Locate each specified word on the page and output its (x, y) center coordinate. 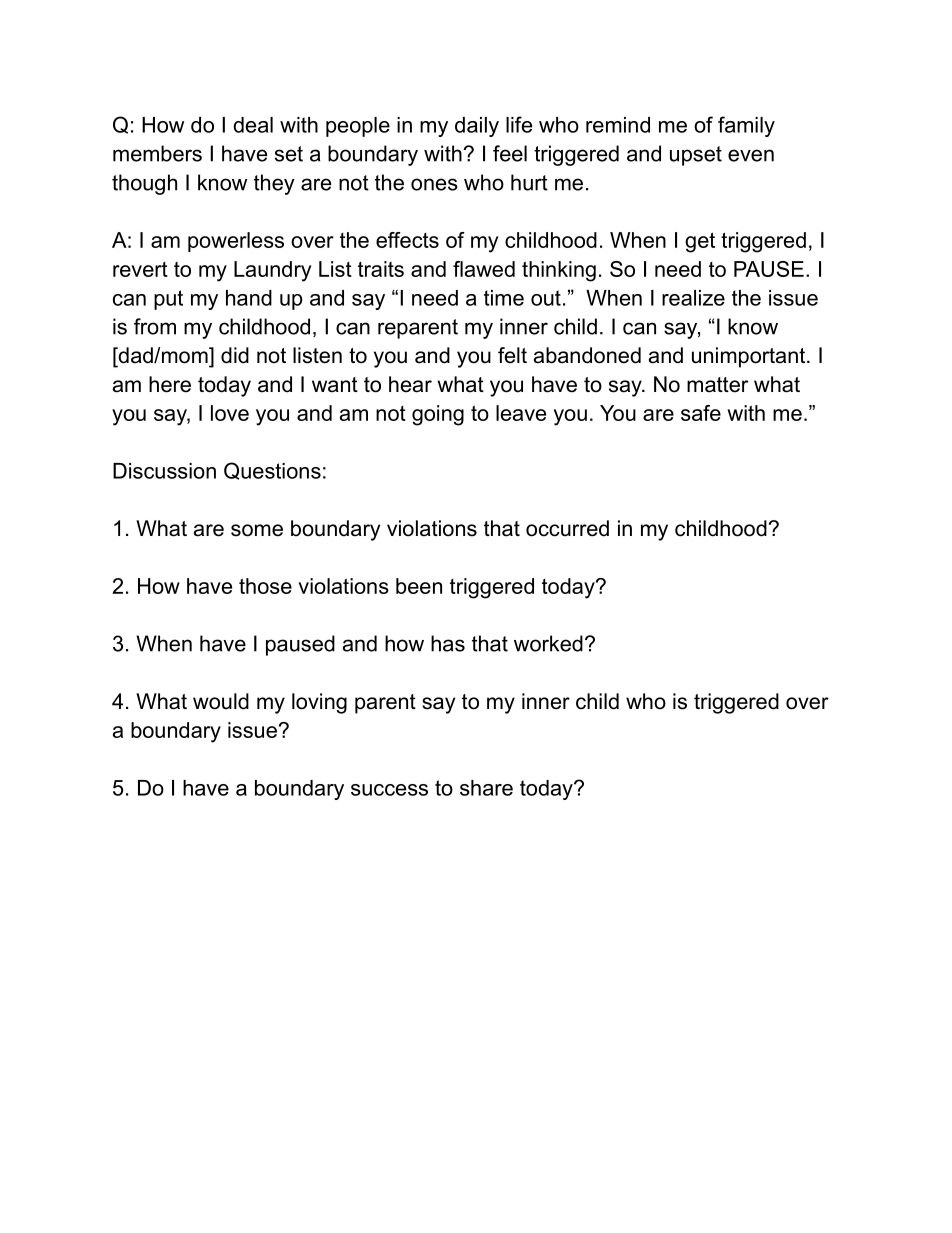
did (235, 355)
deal (253, 125)
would (221, 701)
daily (477, 127)
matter (717, 385)
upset (696, 156)
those (265, 586)
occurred (567, 528)
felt (512, 355)
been (419, 586)
